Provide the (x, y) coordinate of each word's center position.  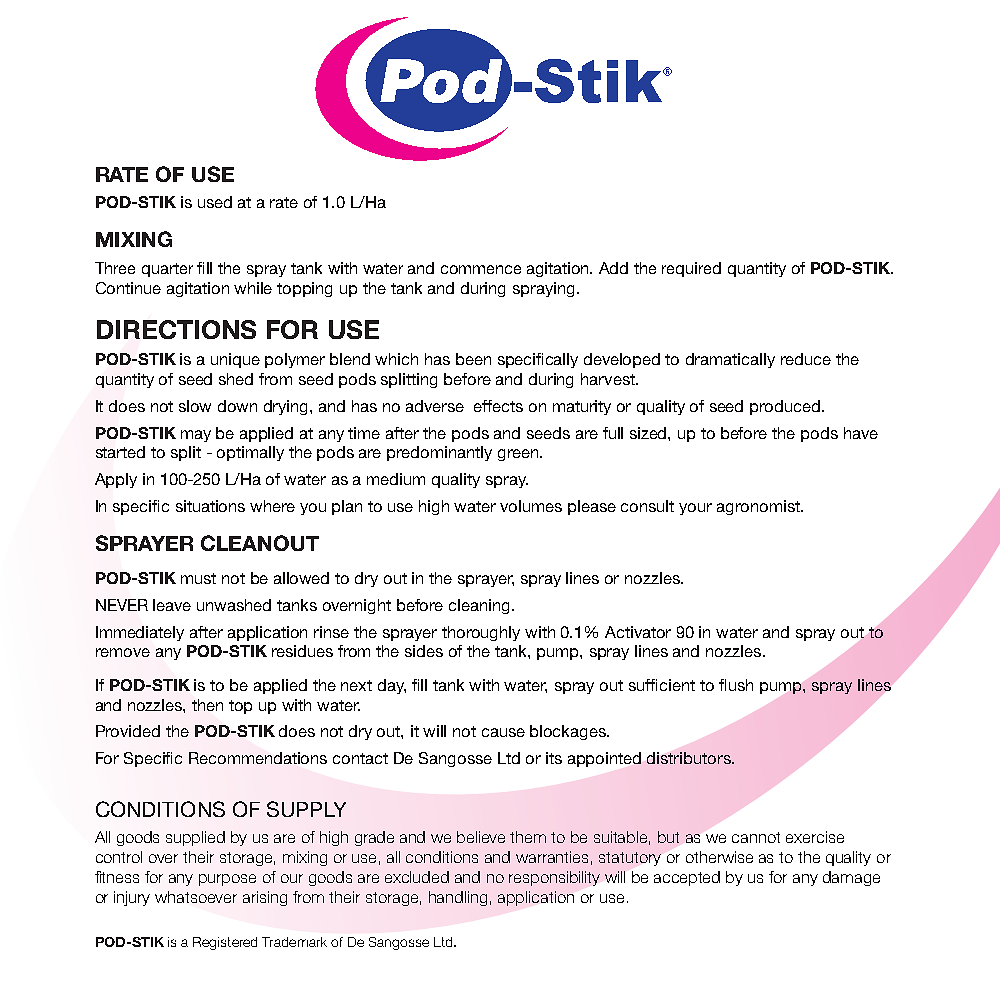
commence (481, 269)
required (691, 269)
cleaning (479, 606)
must (198, 578)
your (695, 509)
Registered (225, 943)
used (215, 202)
